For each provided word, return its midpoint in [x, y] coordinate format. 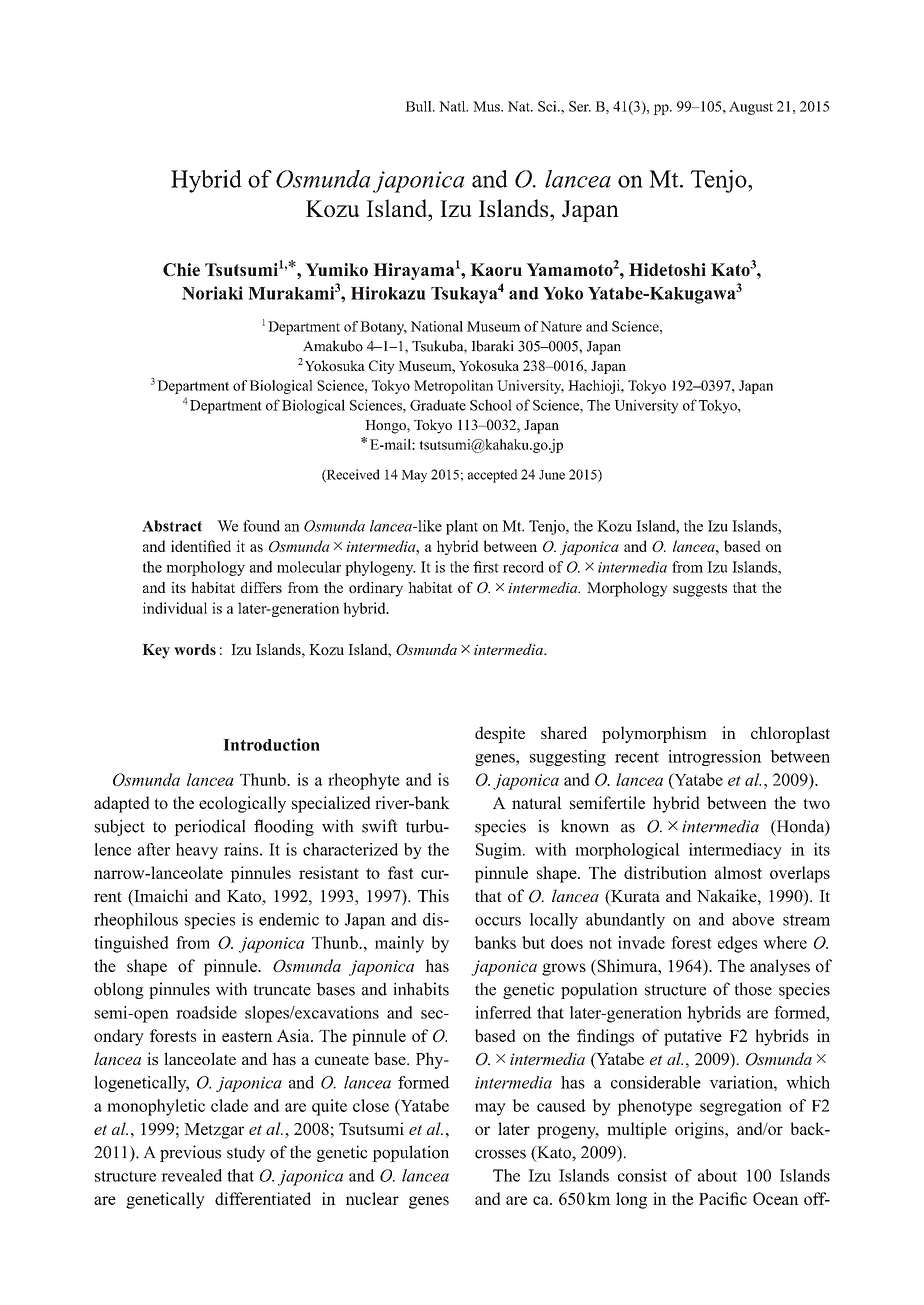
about [717, 1175]
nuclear [372, 1198]
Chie [181, 269]
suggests [700, 590]
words [195, 649]
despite [500, 734]
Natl [453, 106]
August [751, 108]
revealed [191, 1175]
